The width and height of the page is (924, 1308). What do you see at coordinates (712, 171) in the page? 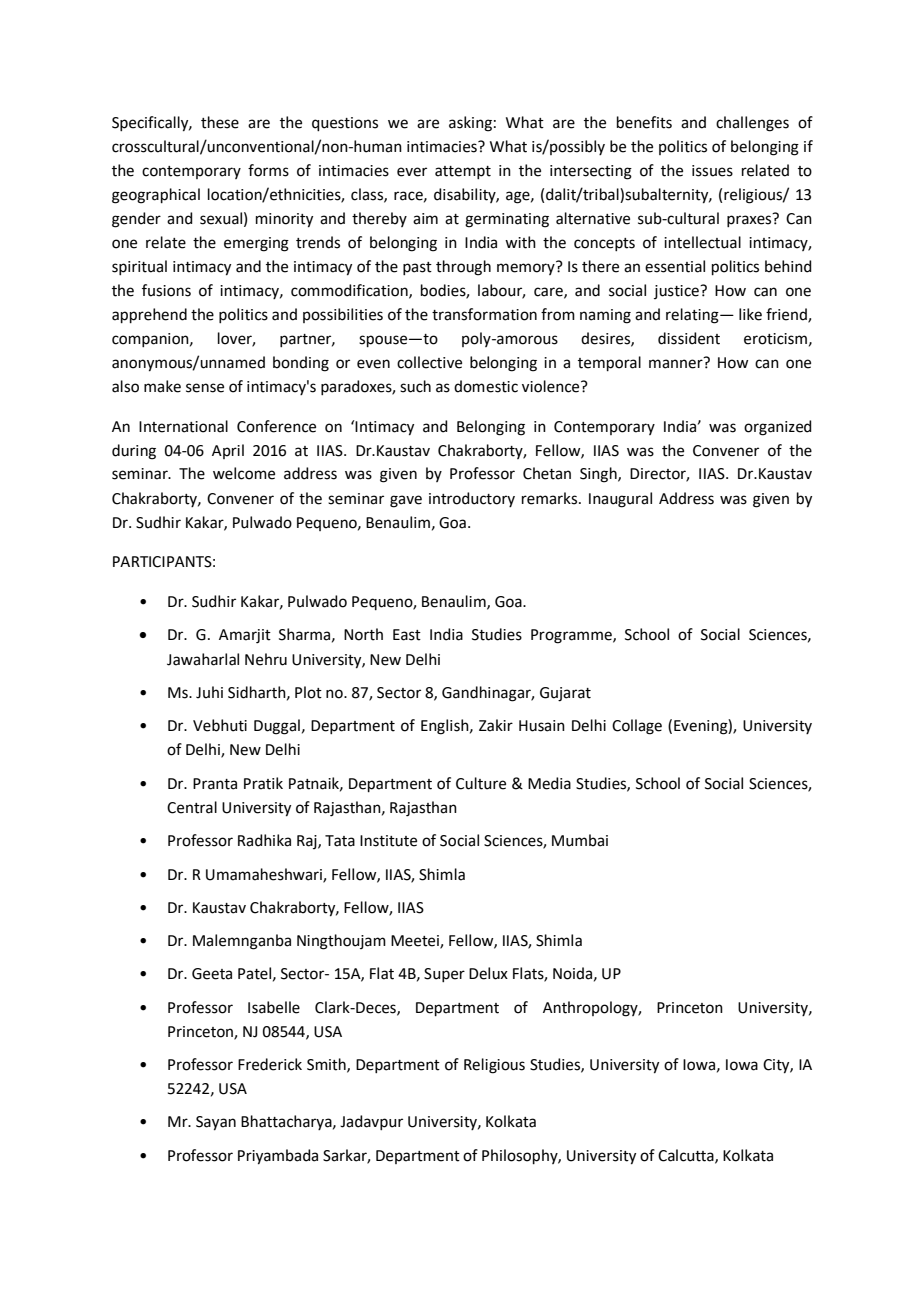
I see `issues` at bounding box center [712, 171].
